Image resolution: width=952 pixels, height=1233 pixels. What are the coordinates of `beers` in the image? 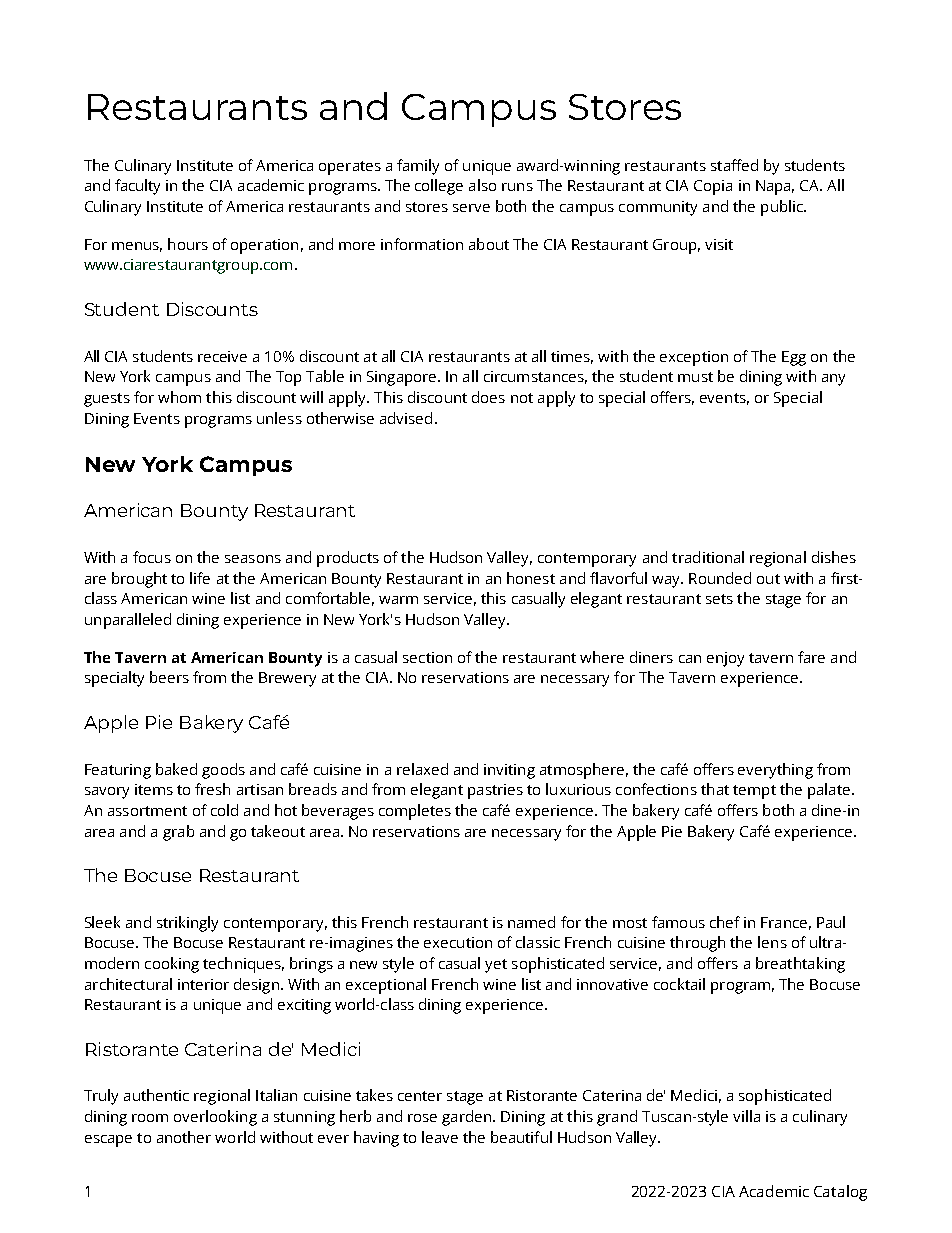 It's located at (169, 677).
